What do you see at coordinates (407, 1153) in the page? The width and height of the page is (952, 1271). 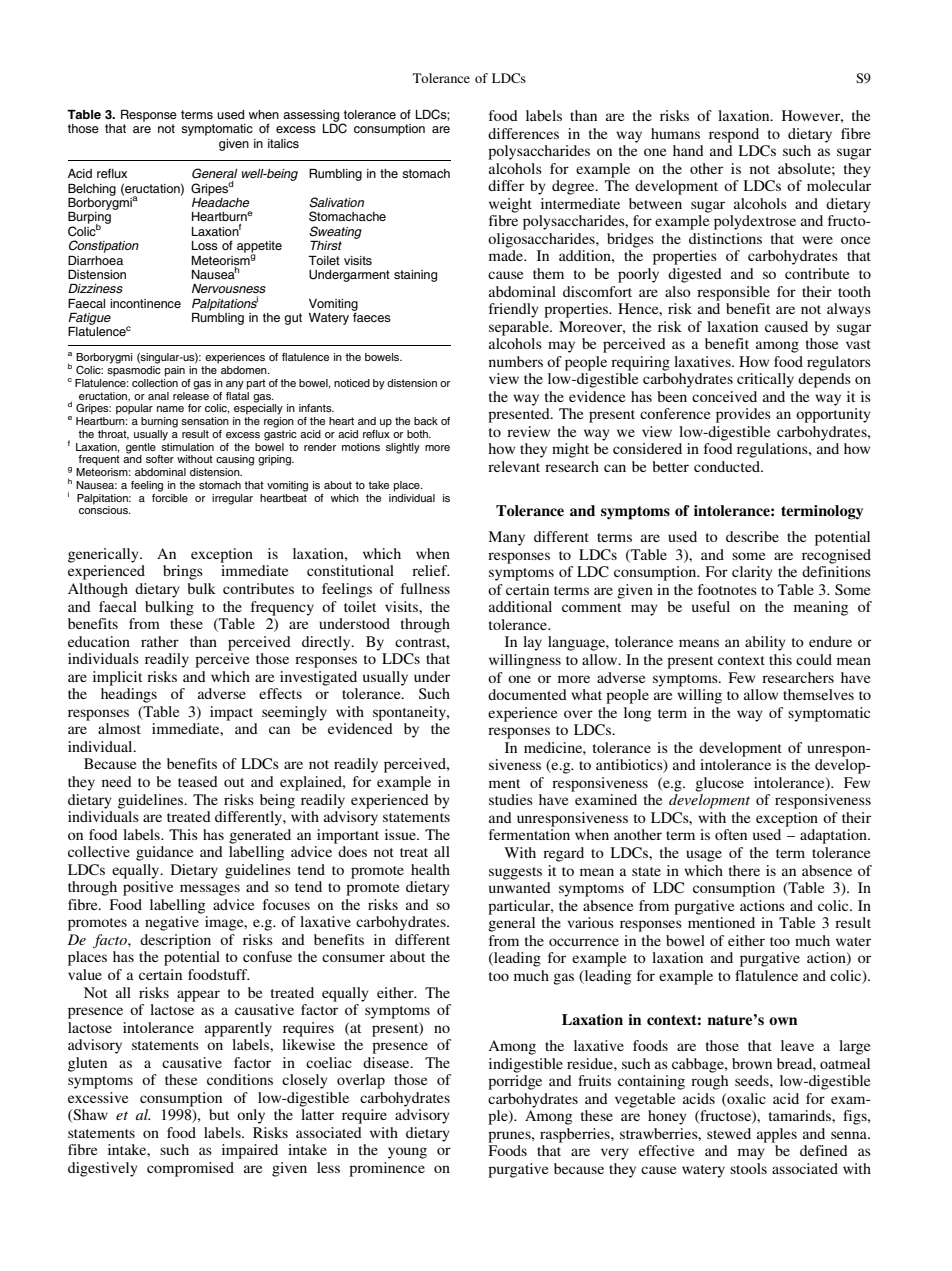 I see `young` at bounding box center [407, 1153].
